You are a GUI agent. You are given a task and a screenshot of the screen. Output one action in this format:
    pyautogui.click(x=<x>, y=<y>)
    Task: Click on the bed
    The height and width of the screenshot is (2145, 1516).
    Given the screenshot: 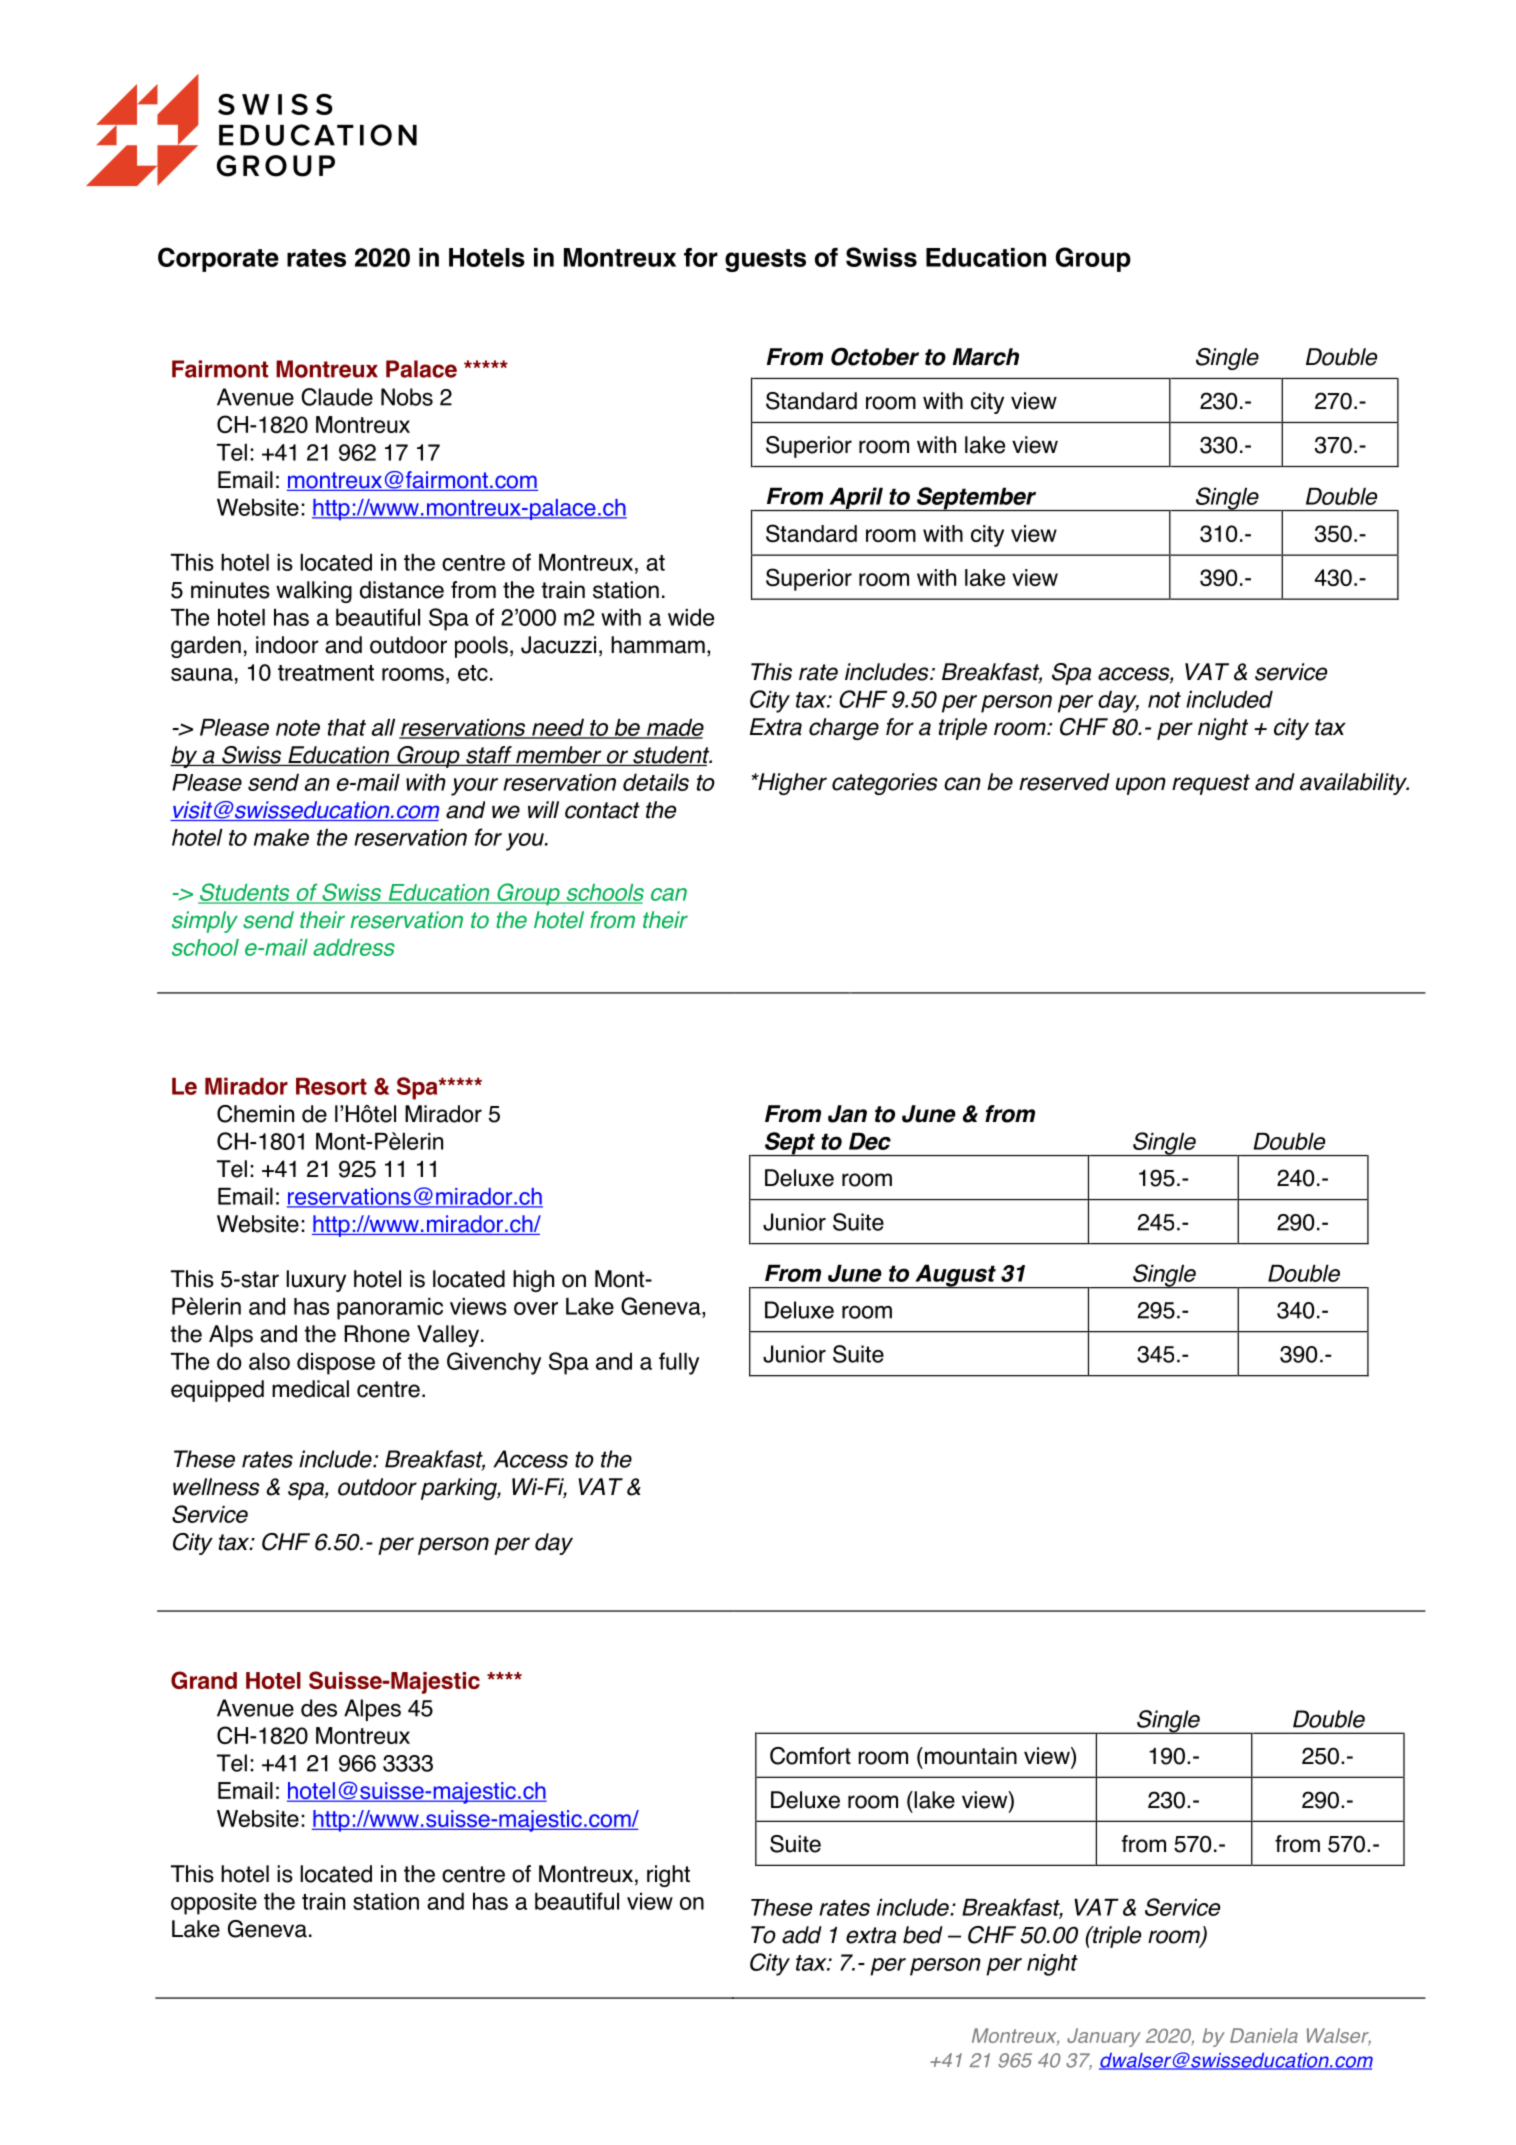 What is the action you would take?
    pyautogui.click(x=923, y=1935)
